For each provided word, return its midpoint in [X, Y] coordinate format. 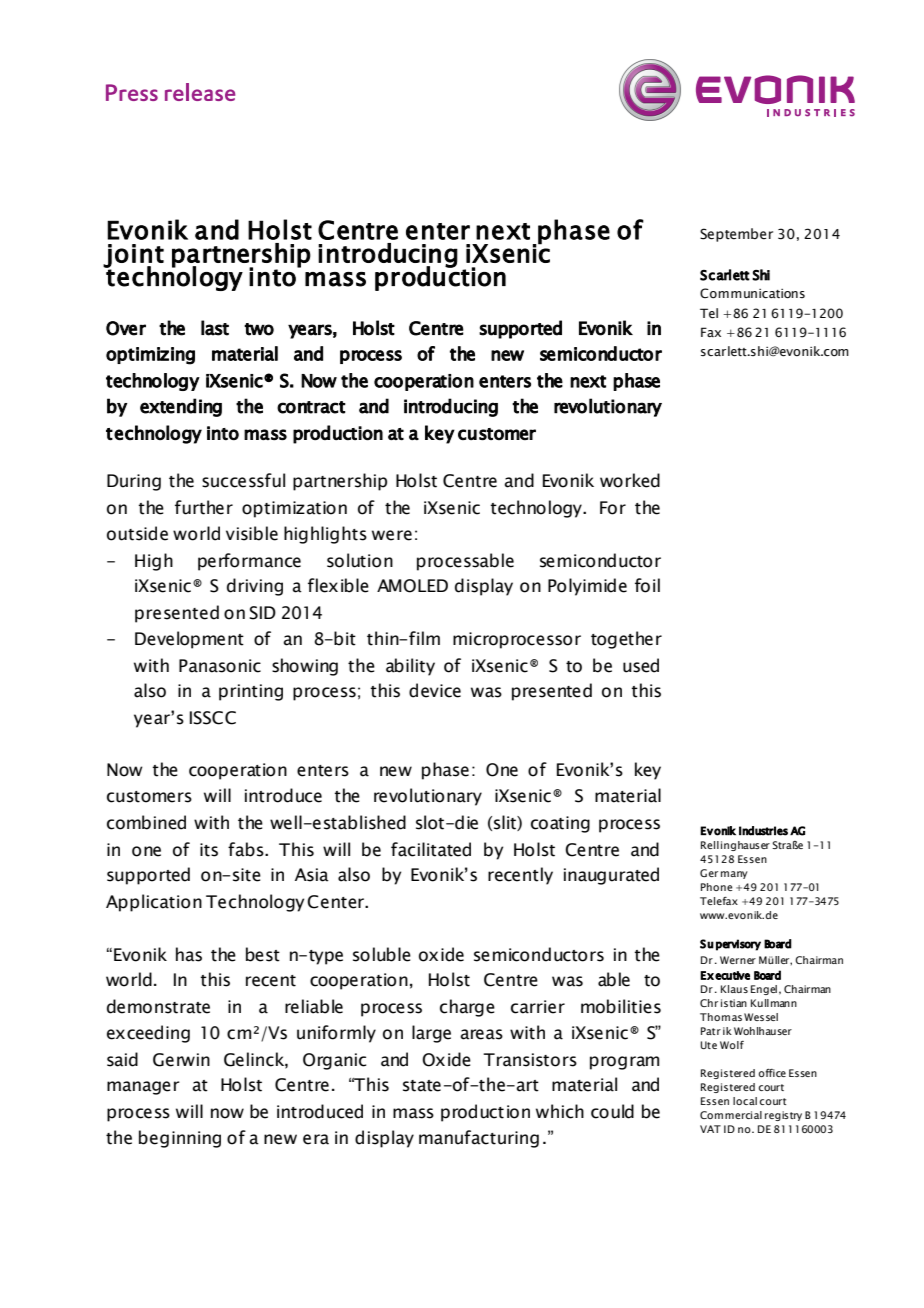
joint [133, 257]
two [259, 329]
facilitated [431, 849]
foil [647, 585]
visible [252, 533]
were [392, 535]
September [736, 235]
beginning [180, 1139]
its [209, 850]
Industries [763, 831]
